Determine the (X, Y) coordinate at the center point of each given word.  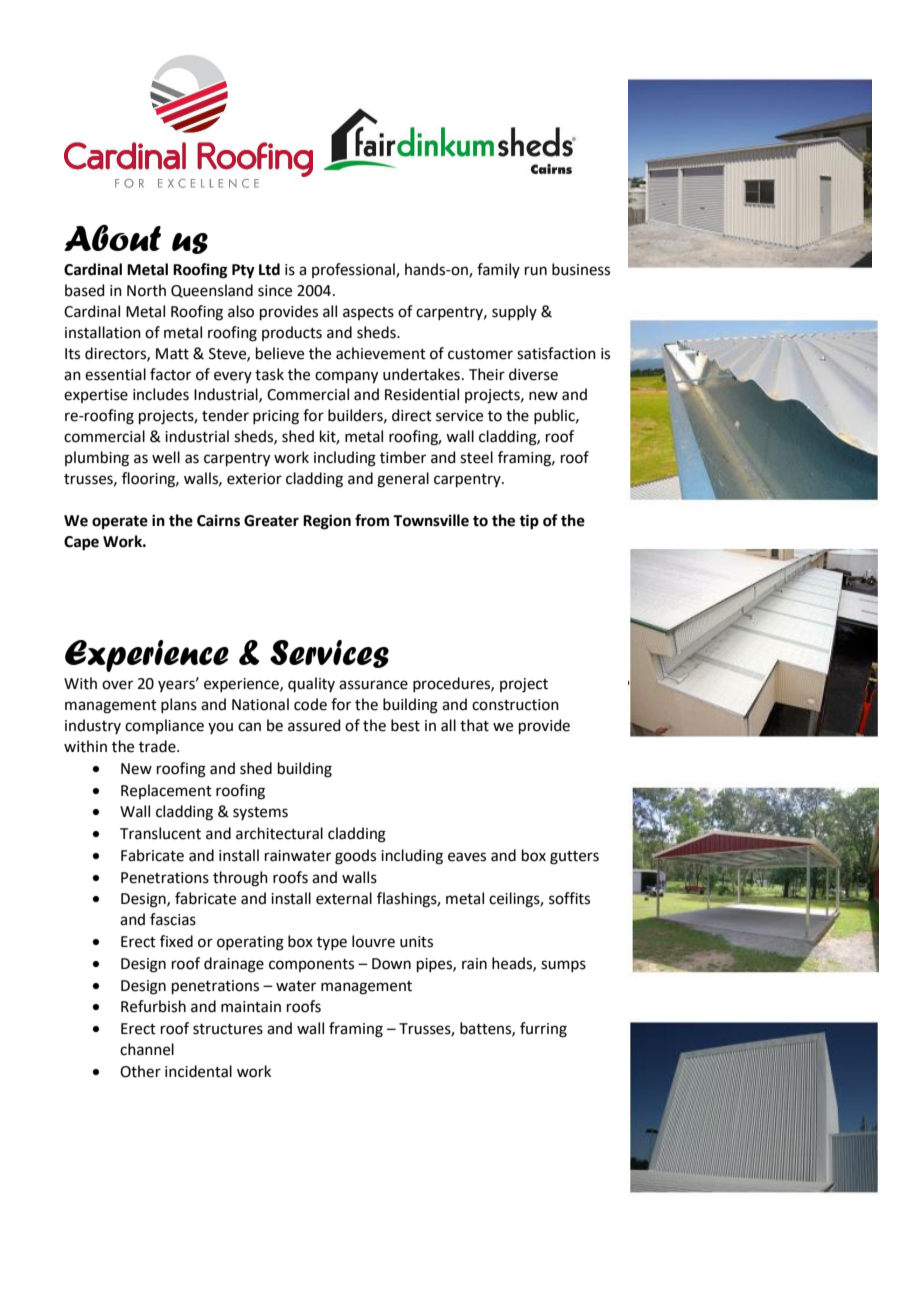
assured (314, 725)
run (536, 271)
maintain (251, 1007)
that (474, 725)
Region (327, 522)
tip (529, 522)
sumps (563, 966)
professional (354, 270)
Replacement (166, 791)
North (146, 290)
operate (120, 523)
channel (147, 1049)
